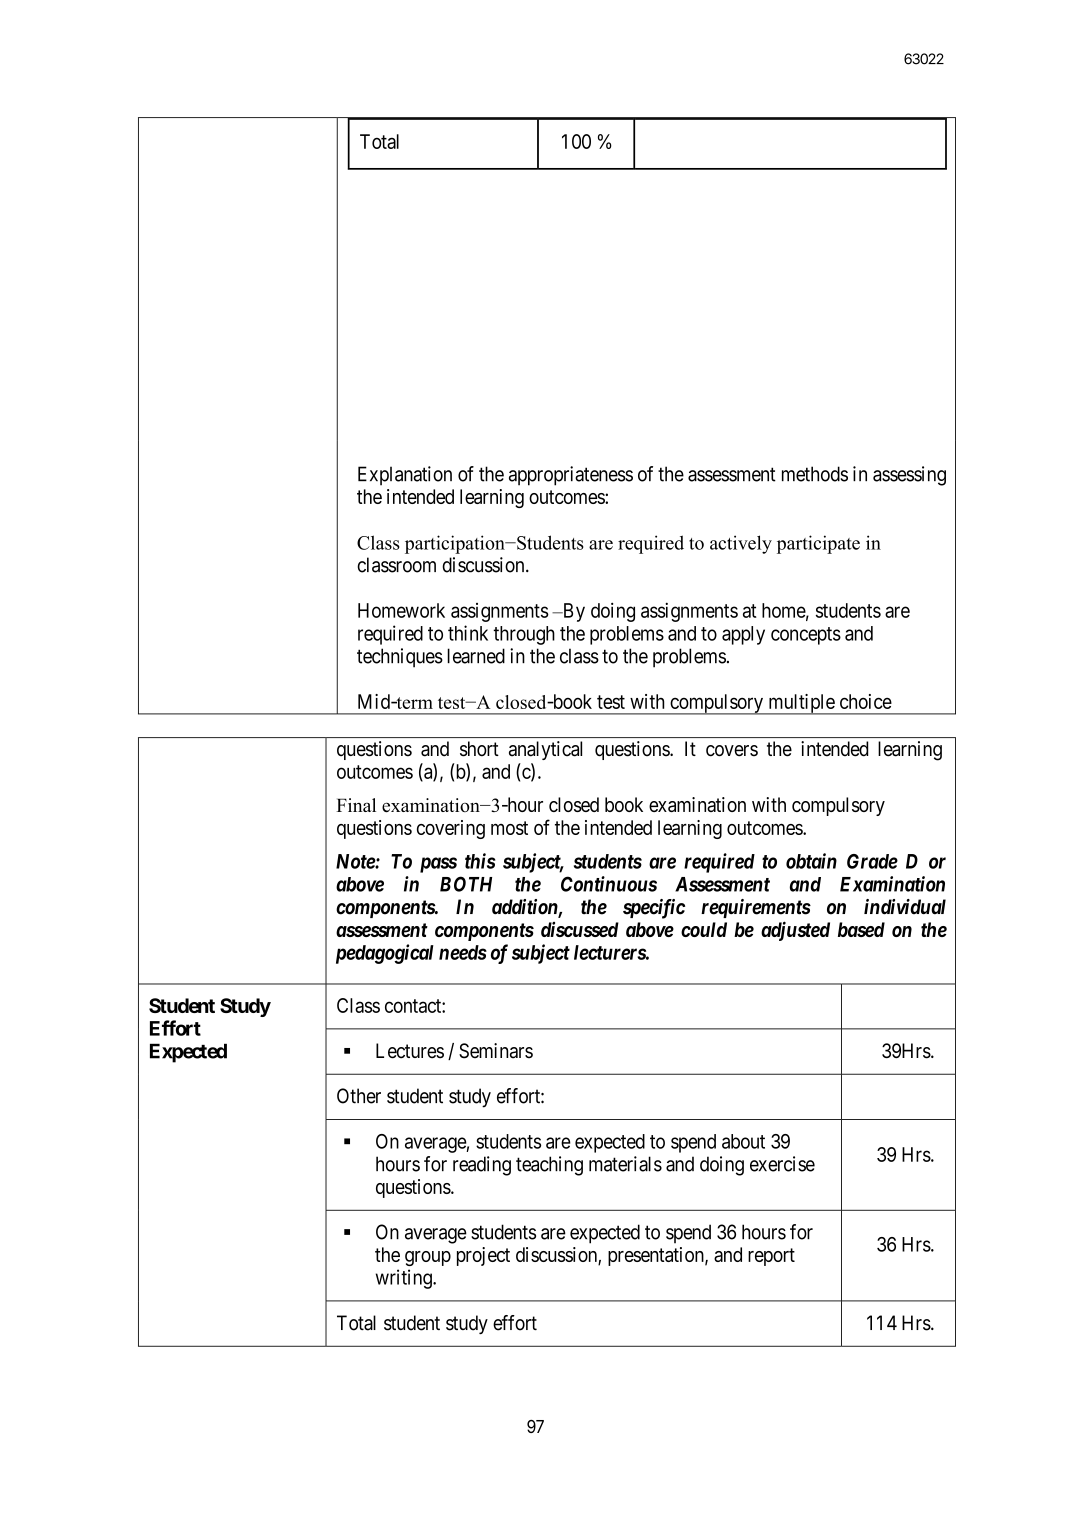  What do you see at coordinates (545, 750) in the screenshot?
I see `analytical` at bounding box center [545, 750].
